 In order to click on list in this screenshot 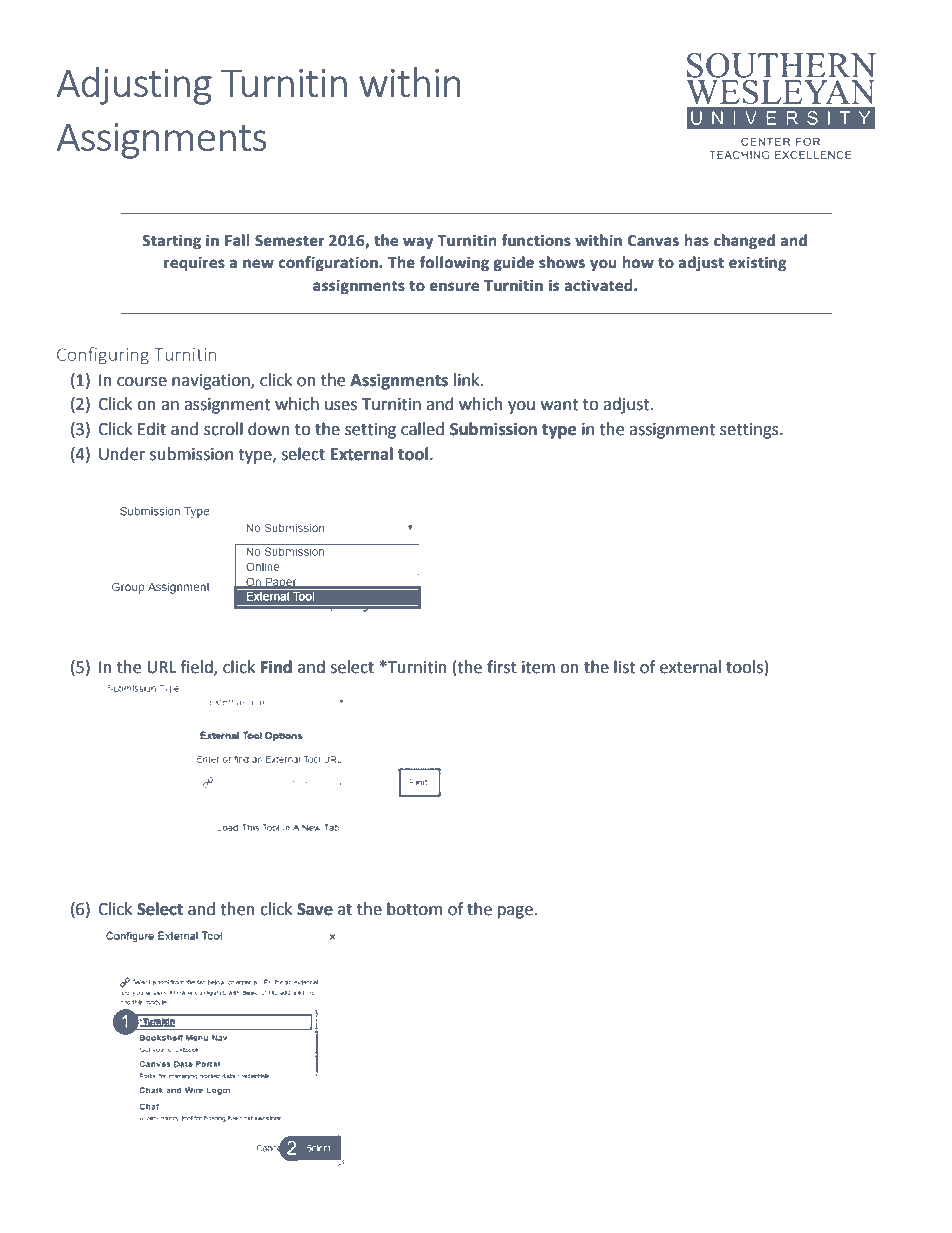, I will do `click(624, 667)`.
